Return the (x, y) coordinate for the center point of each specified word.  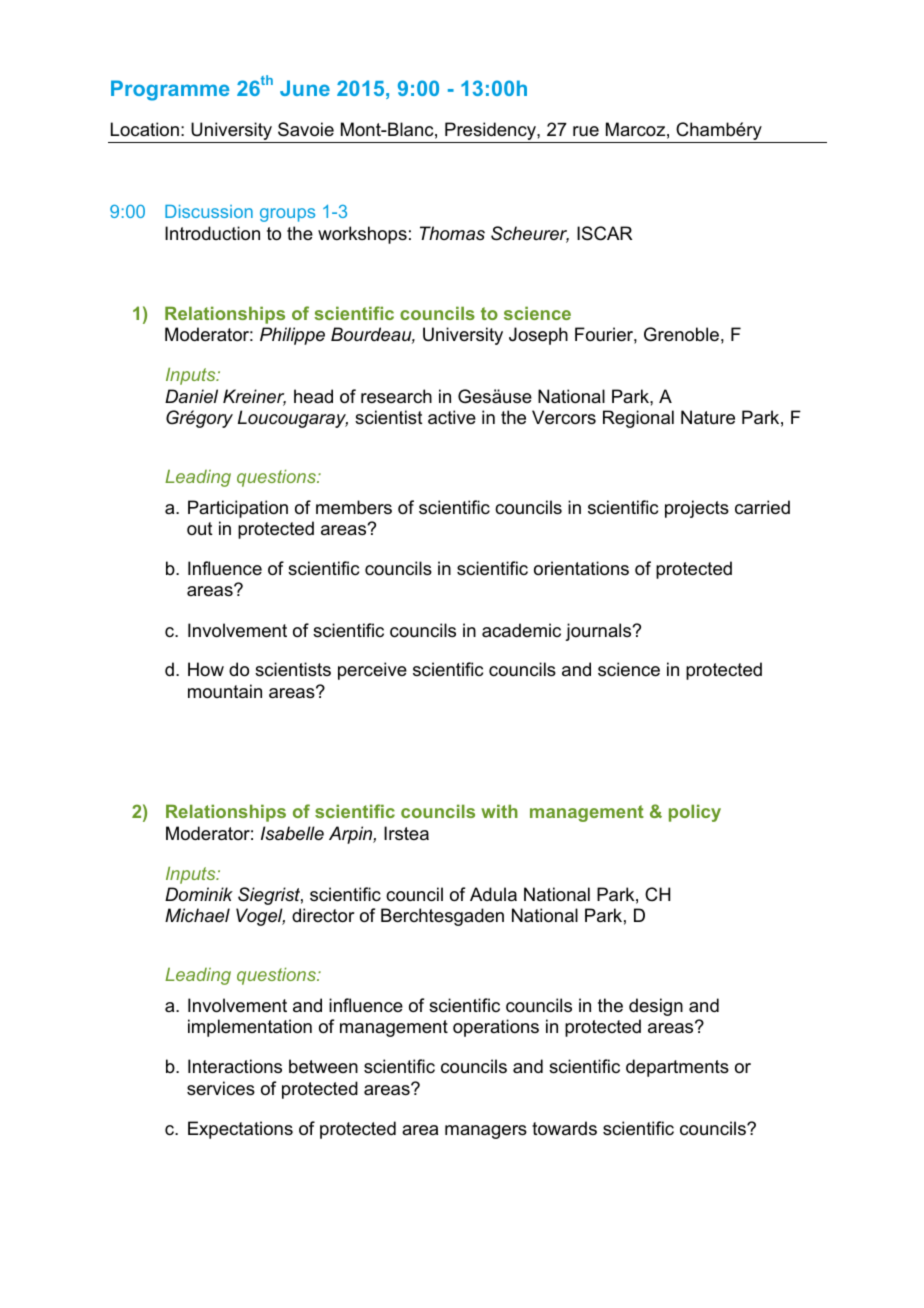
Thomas (452, 233)
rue (586, 131)
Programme (170, 90)
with (499, 811)
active (452, 417)
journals (599, 632)
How (206, 669)
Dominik (199, 894)
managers (486, 1132)
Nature (708, 417)
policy (695, 813)
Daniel (191, 396)
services (221, 1088)
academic (521, 630)
